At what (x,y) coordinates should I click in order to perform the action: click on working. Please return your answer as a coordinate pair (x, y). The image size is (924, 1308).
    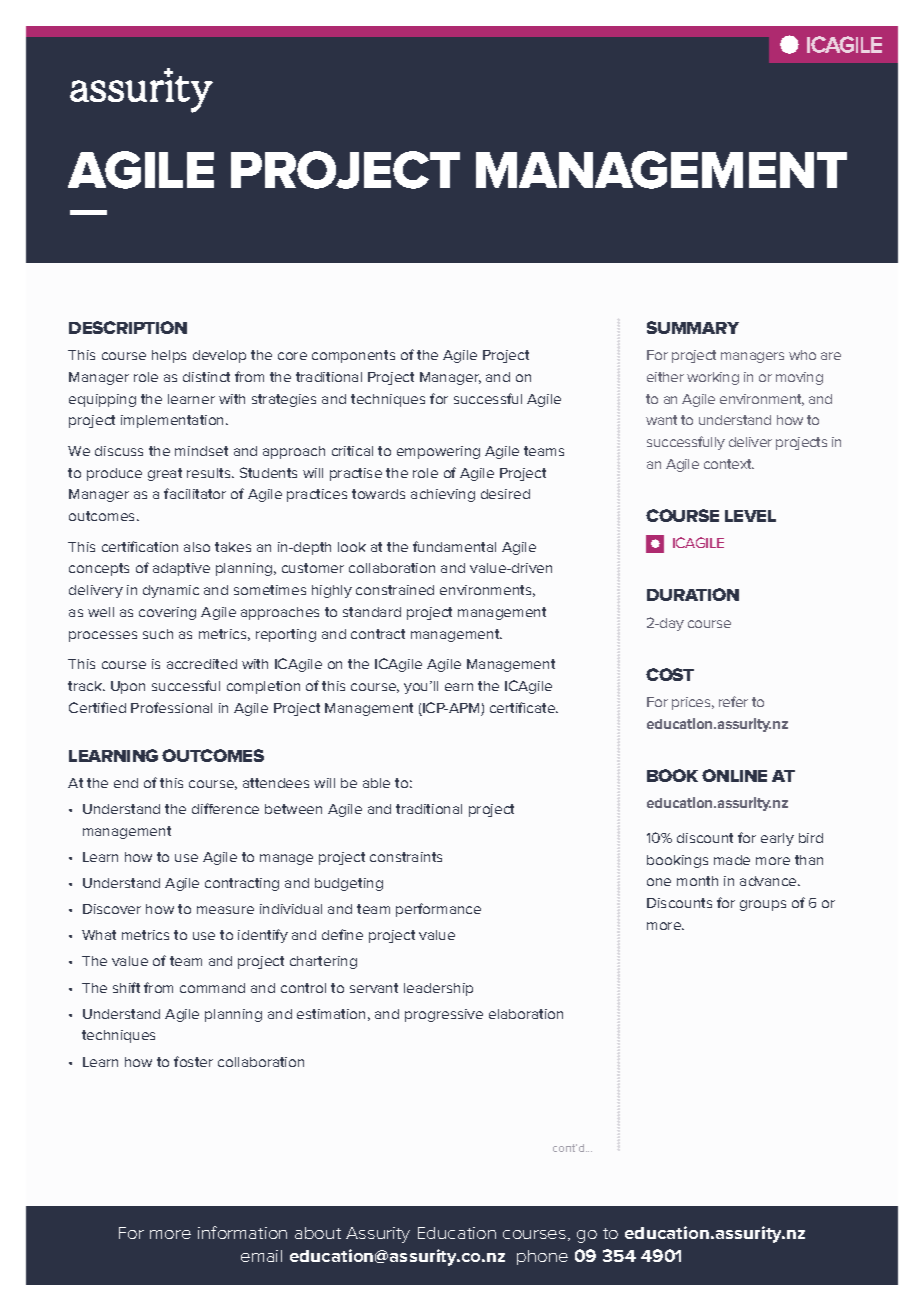
    Looking at the image, I should click on (713, 378).
